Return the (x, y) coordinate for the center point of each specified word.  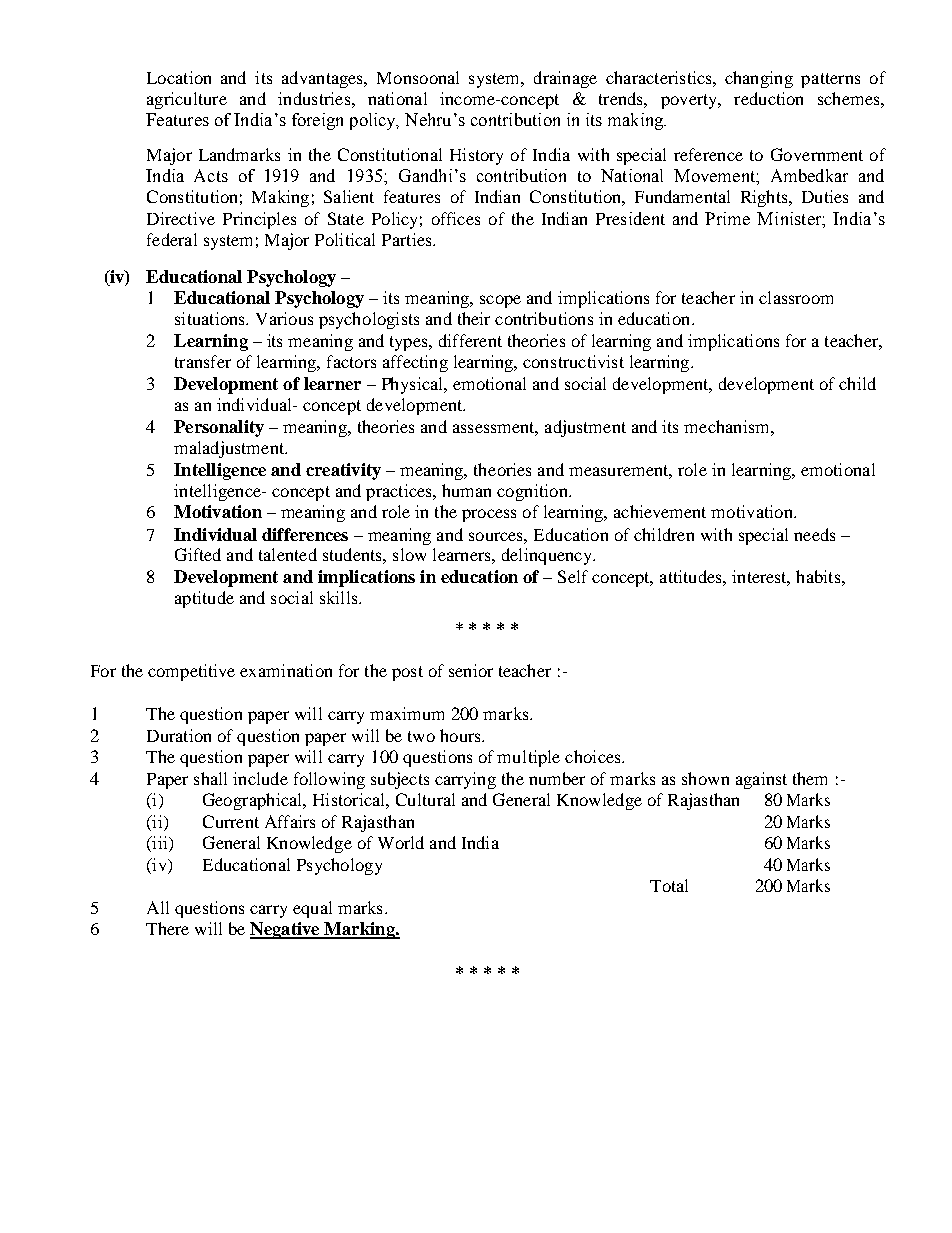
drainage (565, 79)
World (401, 842)
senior (471, 670)
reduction (768, 98)
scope (500, 301)
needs (814, 534)
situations (211, 318)
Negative (286, 930)
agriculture (187, 100)
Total (669, 885)
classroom (796, 297)
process (489, 515)
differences (305, 534)
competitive (191, 672)
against (761, 780)
